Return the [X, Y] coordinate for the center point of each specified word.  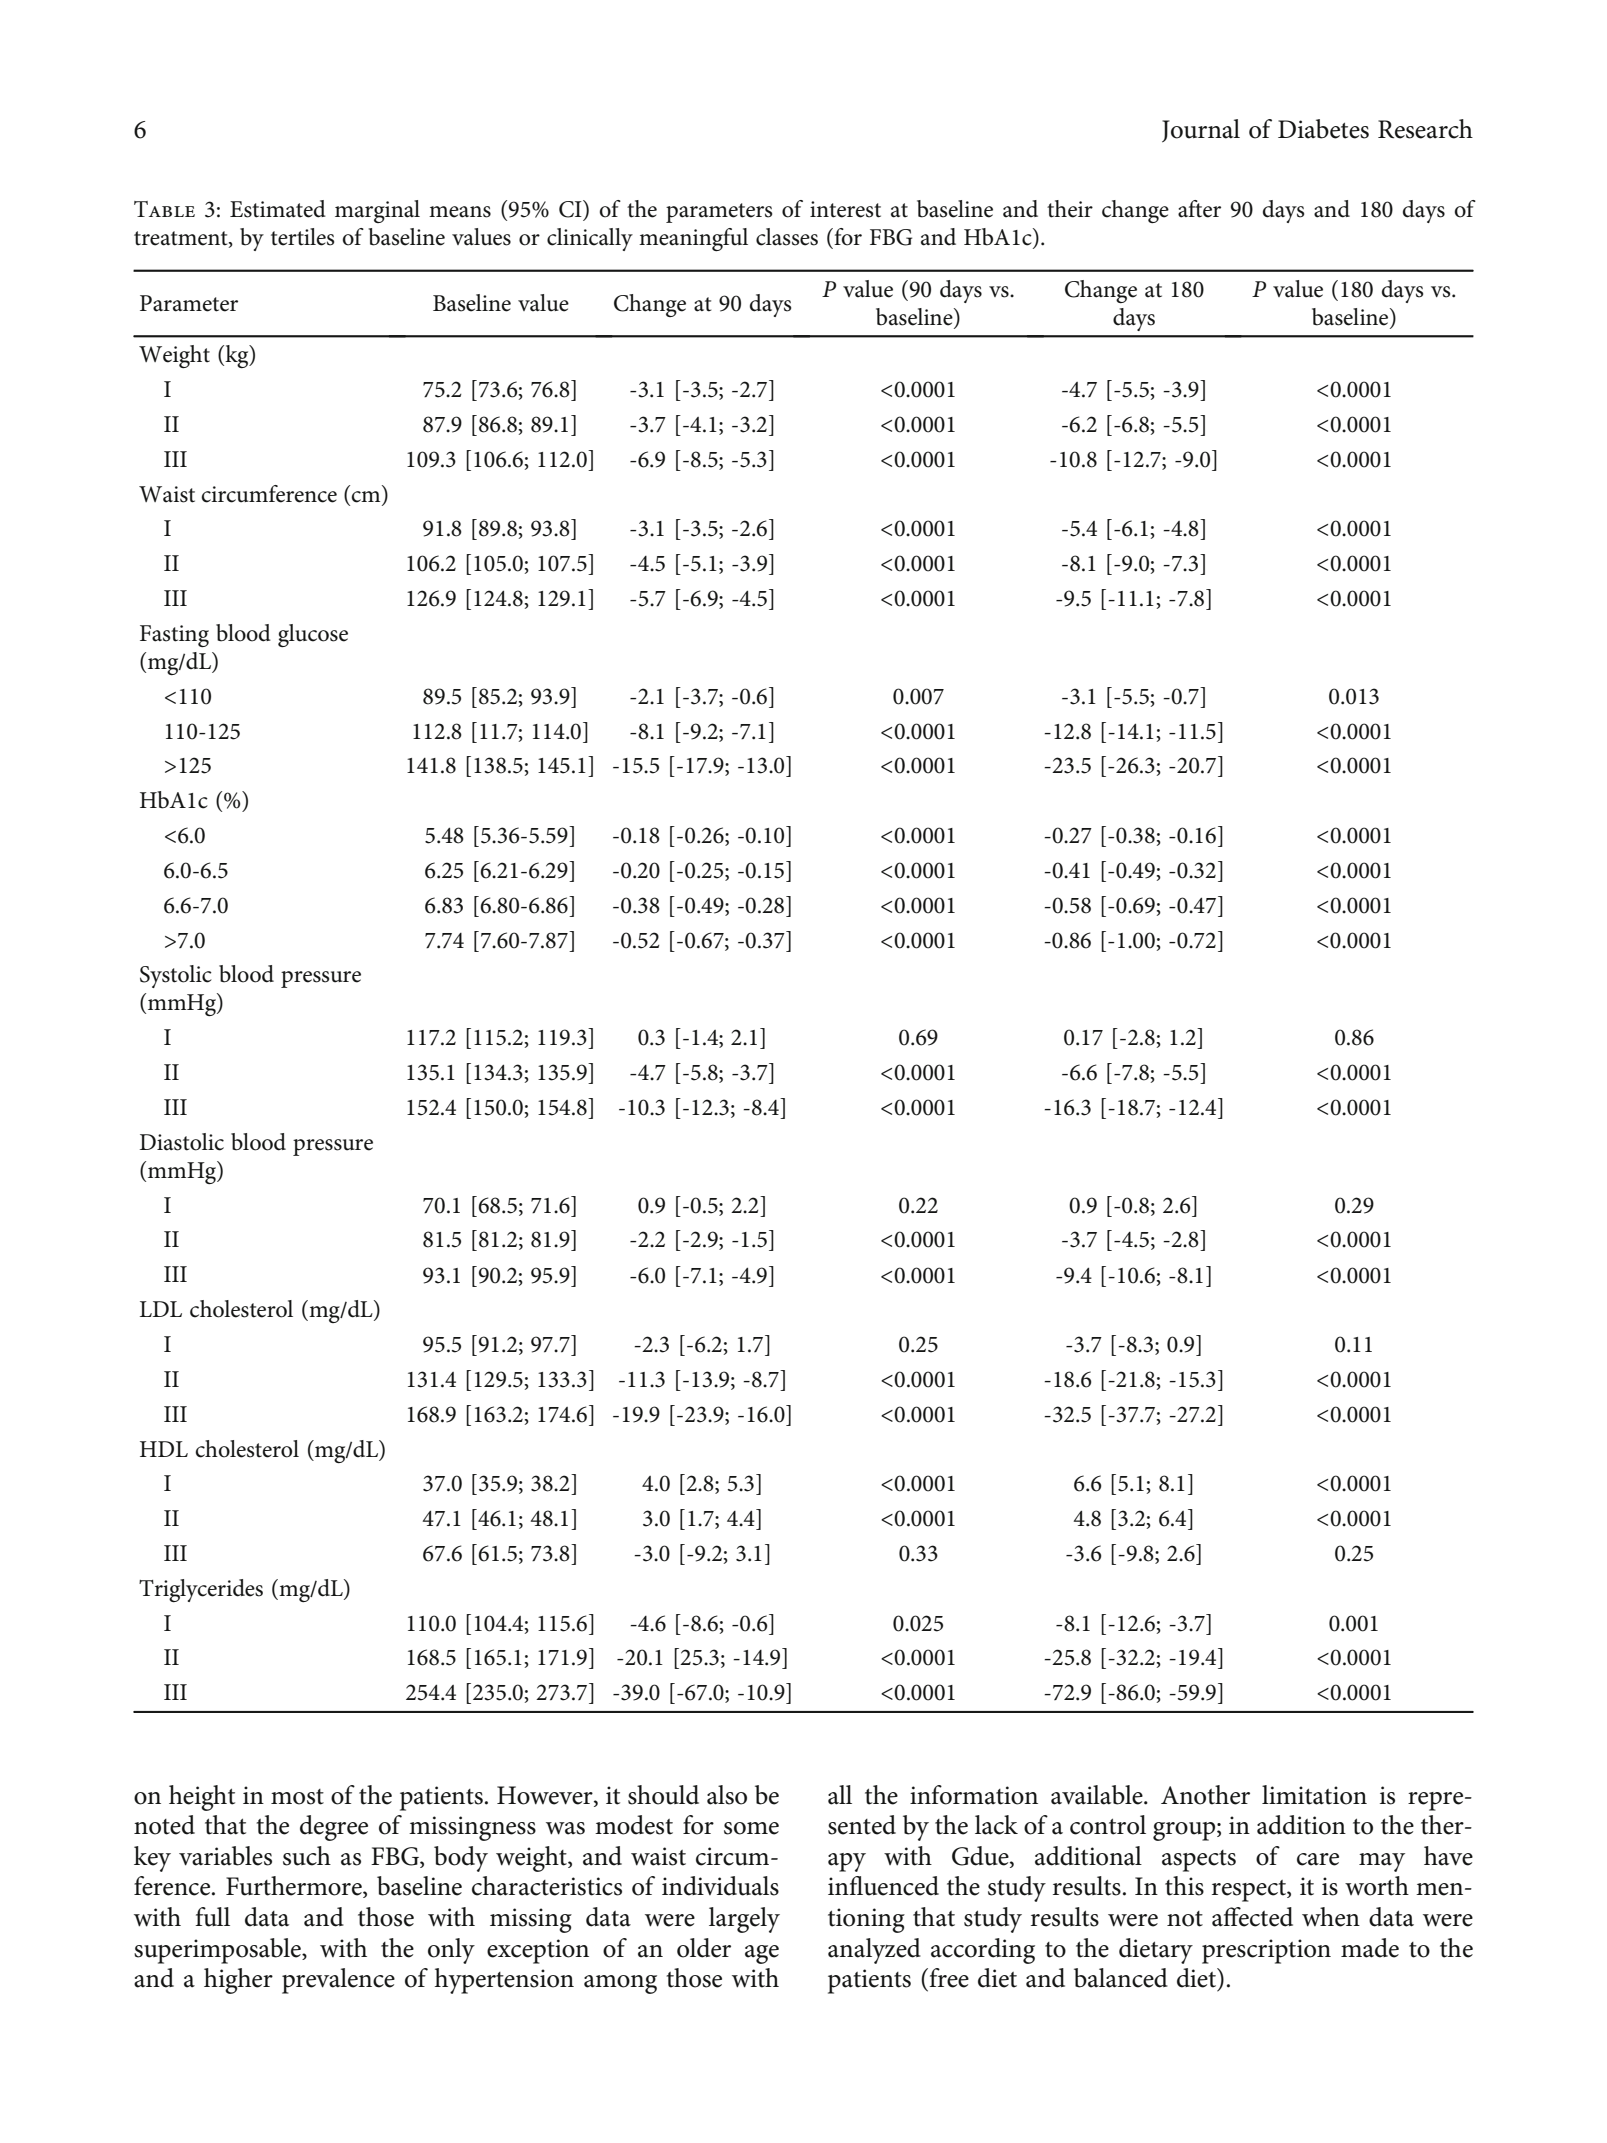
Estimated [278, 209]
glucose [313, 635]
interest [845, 209]
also [727, 1795]
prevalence [338, 1981]
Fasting [174, 636]
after [1199, 209]
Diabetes [1323, 129]
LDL [161, 1309]
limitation [1314, 1795]
